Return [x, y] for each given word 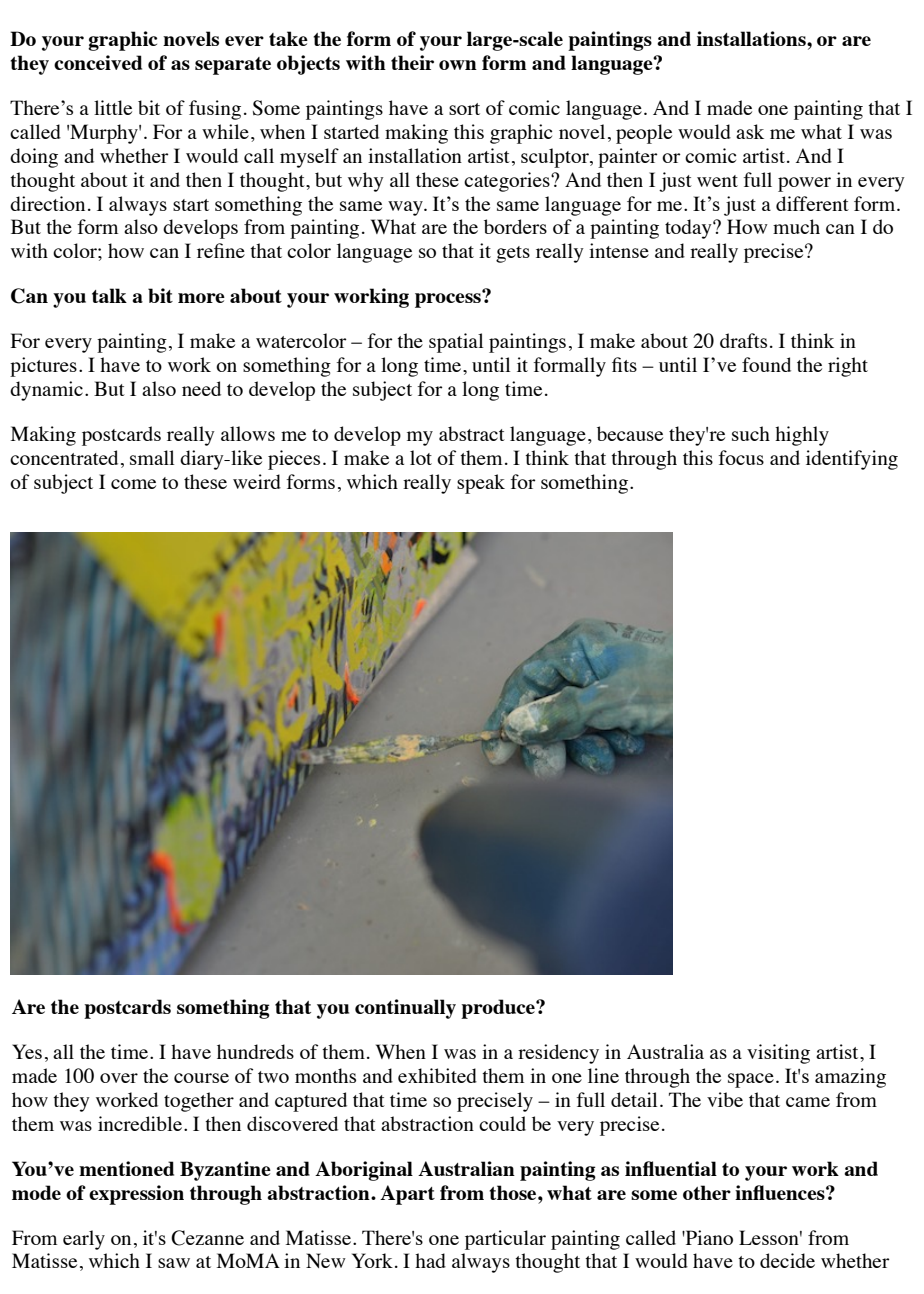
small [152, 457]
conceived [98, 62]
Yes [27, 1051]
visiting [778, 1054]
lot [421, 457]
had [430, 1260]
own [458, 65]
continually [405, 1009]
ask [750, 131]
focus [741, 457]
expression [136, 1195]
